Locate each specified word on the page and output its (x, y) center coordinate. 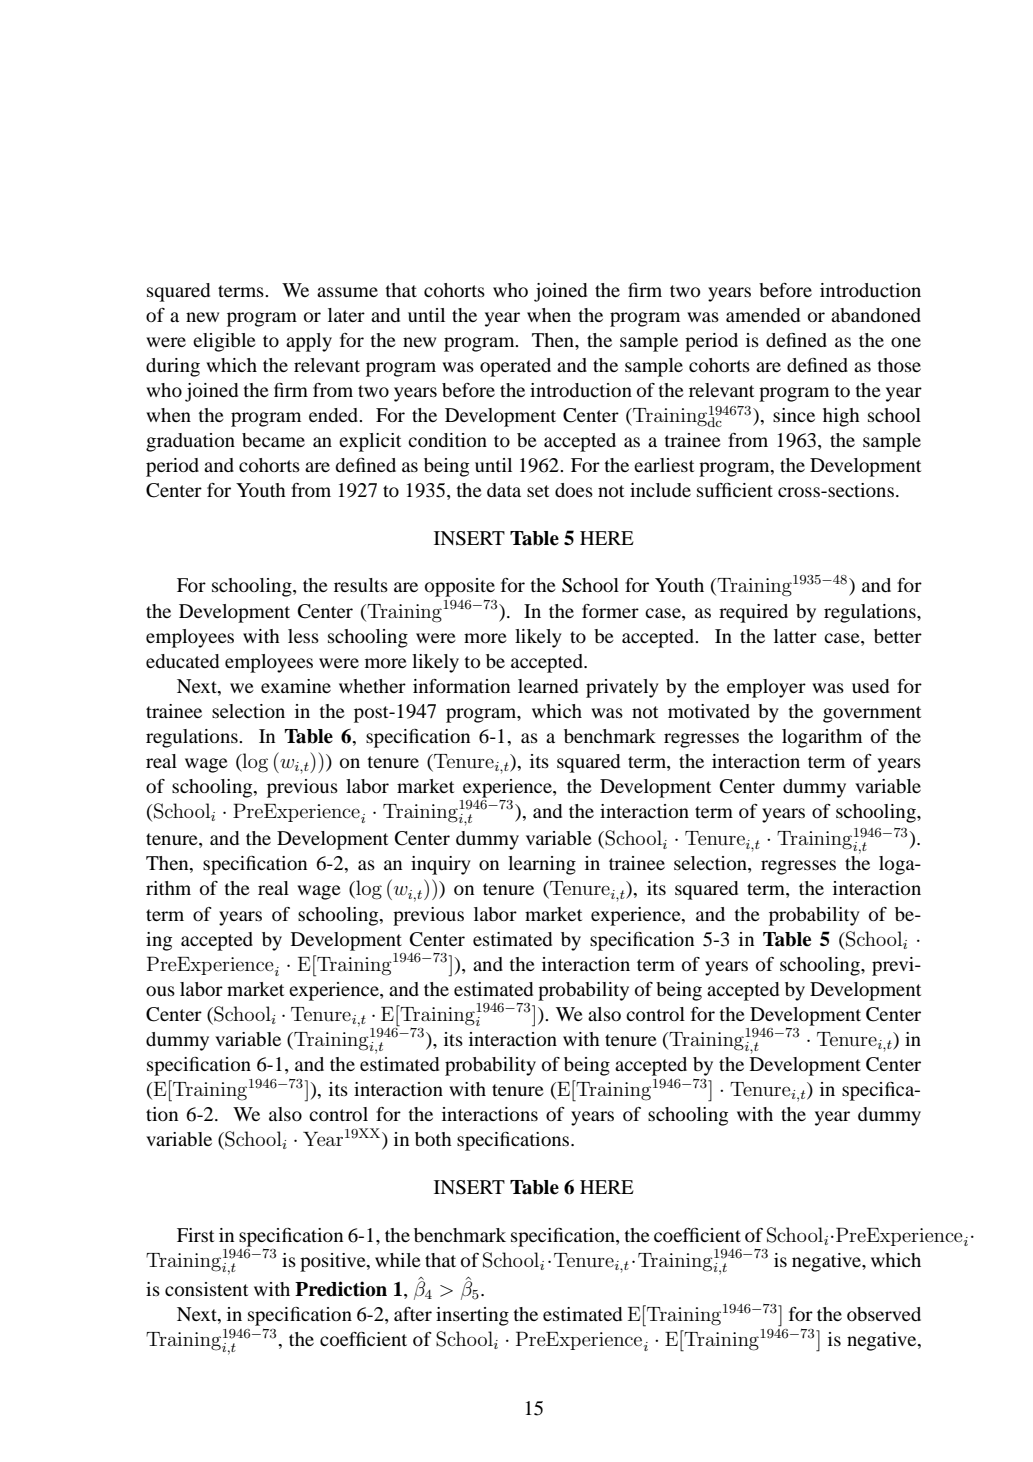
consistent (206, 1289)
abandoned (876, 315)
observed (884, 1314)
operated (515, 367)
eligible (224, 342)
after (413, 1314)
